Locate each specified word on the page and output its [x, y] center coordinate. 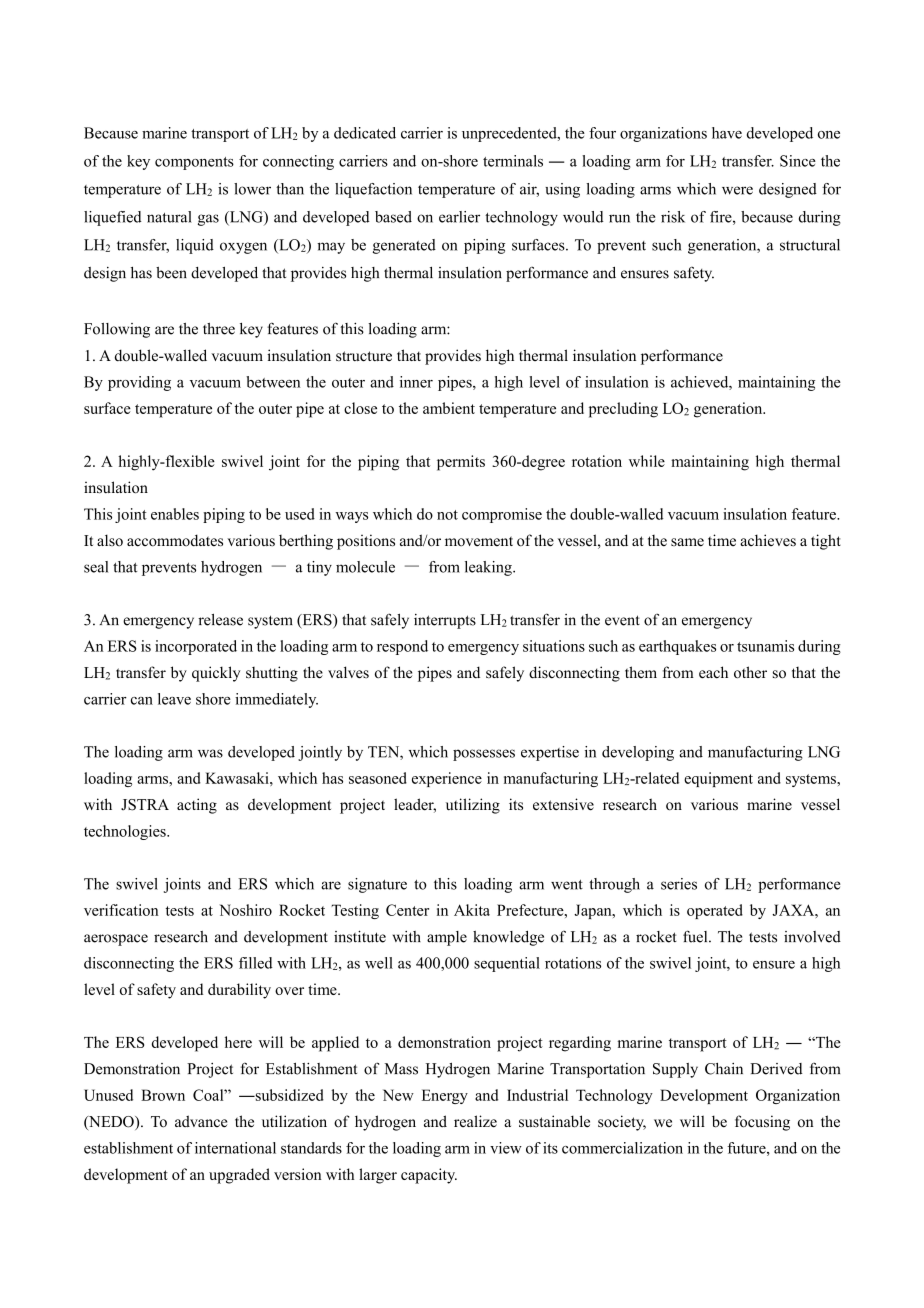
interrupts [445, 621]
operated [715, 911]
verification [121, 910]
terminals [513, 161]
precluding [623, 410]
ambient [449, 408]
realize [475, 1121]
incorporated [196, 647]
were [737, 190]
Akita [472, 910]
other [750, 672]
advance [201, 1121]
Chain [724, 1069]
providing [139, 383]
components [194, 163]
